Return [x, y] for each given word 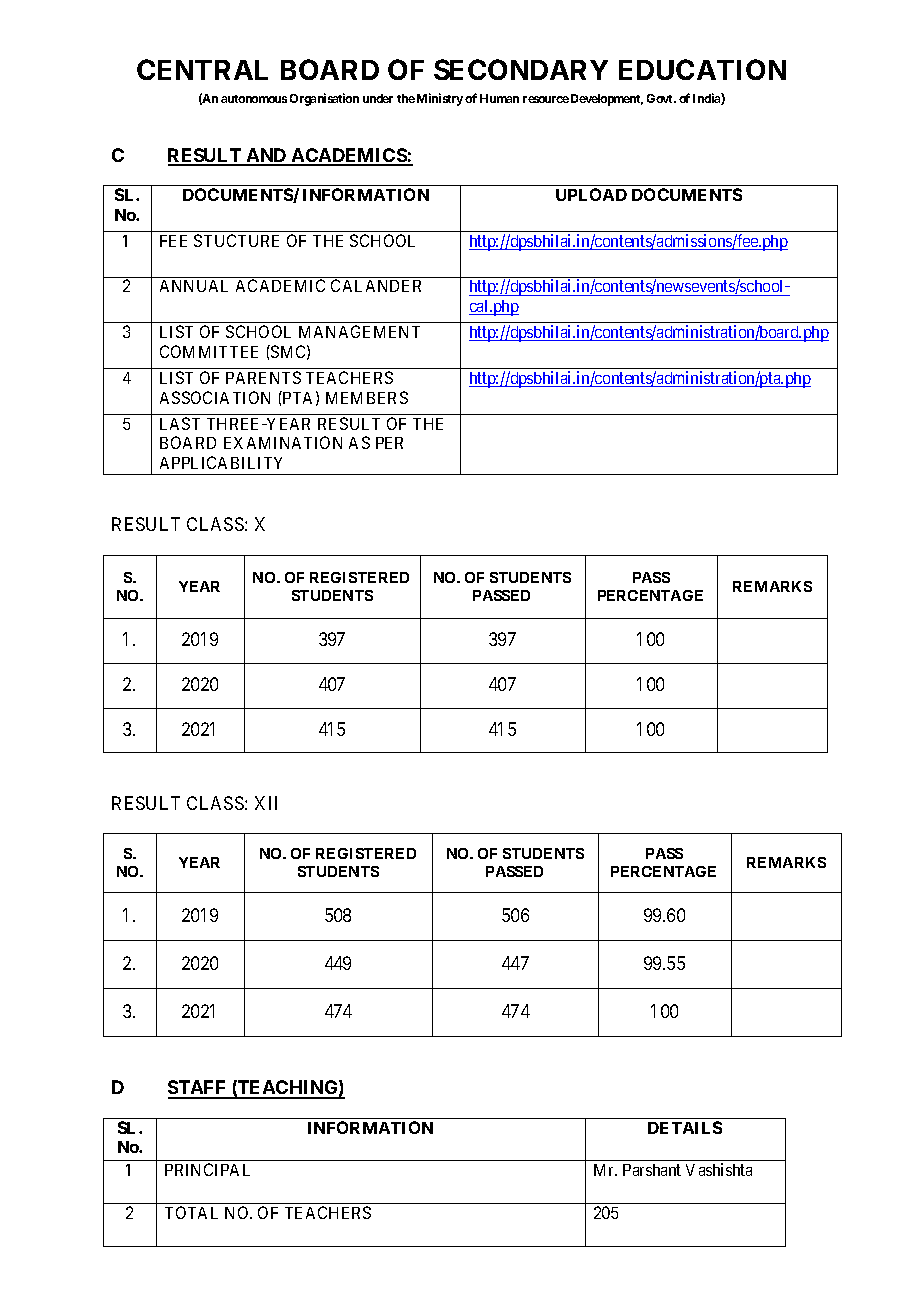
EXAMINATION [283, 442]
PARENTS [263, 377]
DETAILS [685, 1127]
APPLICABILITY [221, 462]
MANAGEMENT [359, 331]
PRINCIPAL [207, 1169]
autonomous [254, 99]
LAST [180, 423]
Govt [661, 98]
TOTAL [191, 1212]
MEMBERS [367, 397]
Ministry [440, 99]
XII [266, 803]
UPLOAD [591, 194]
